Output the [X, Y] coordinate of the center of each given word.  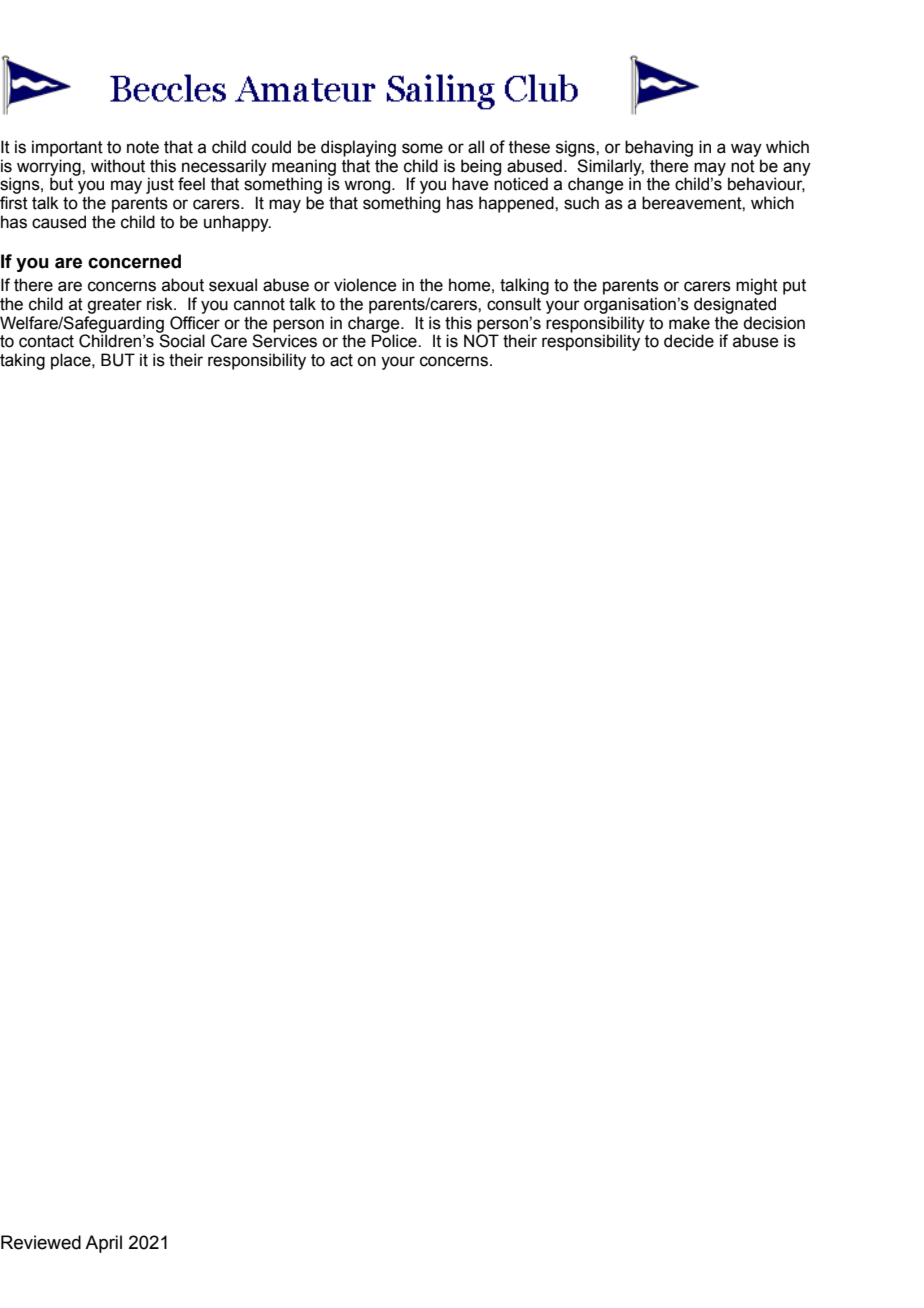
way [746, 150]
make [689, 323]
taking [22, 361]
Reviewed [41, 1242]
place [72, 361]
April [103, 1244]
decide [689, 341]
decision [774, 323]
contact [46, 341]
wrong [368, 187]
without [118, 166]
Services [284, 340]
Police [395, 341]
